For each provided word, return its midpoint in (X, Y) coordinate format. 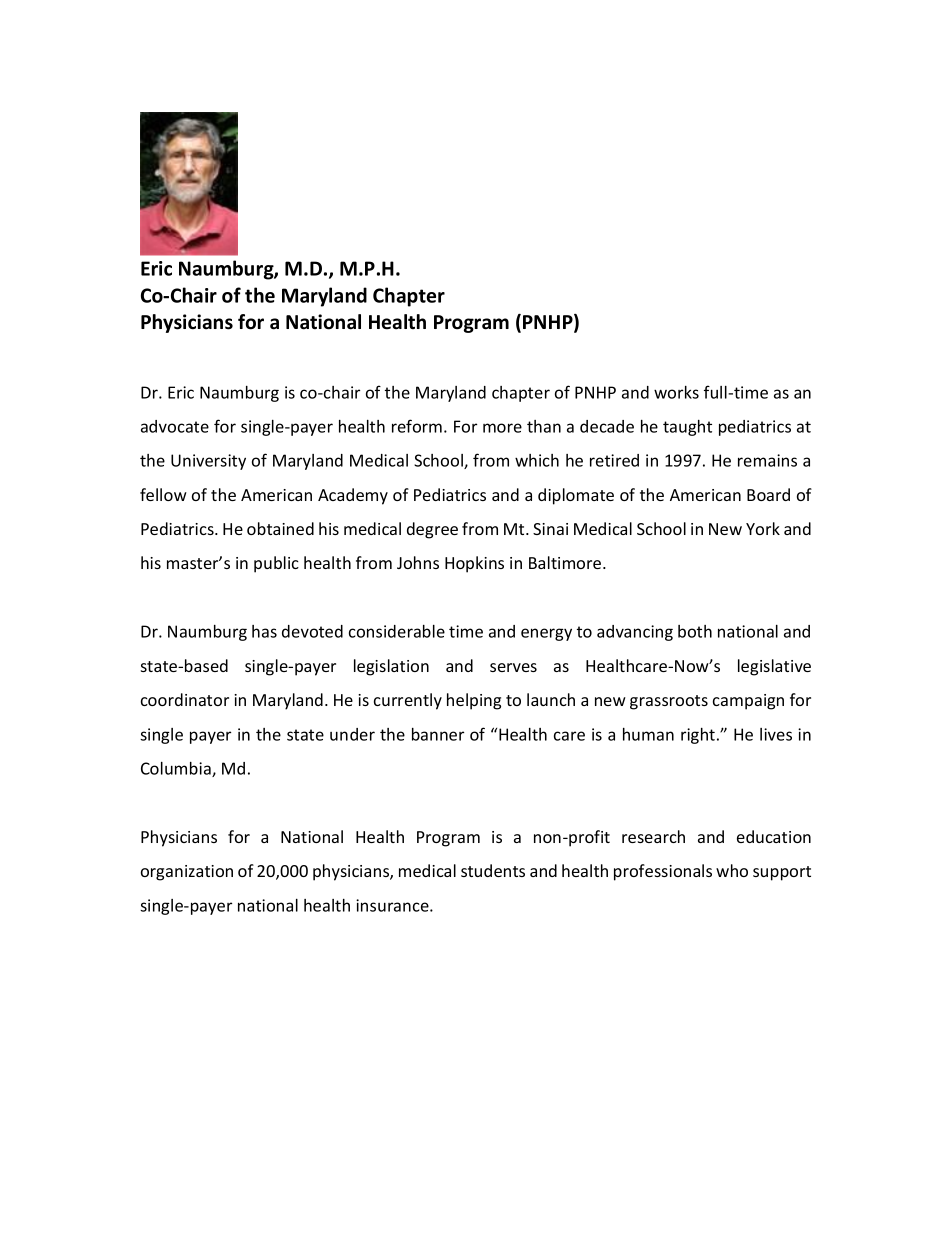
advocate (175, 426)
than (544, 426)
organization (187, 873)
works (676, 392)
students (493, 870)
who (732, 870)
